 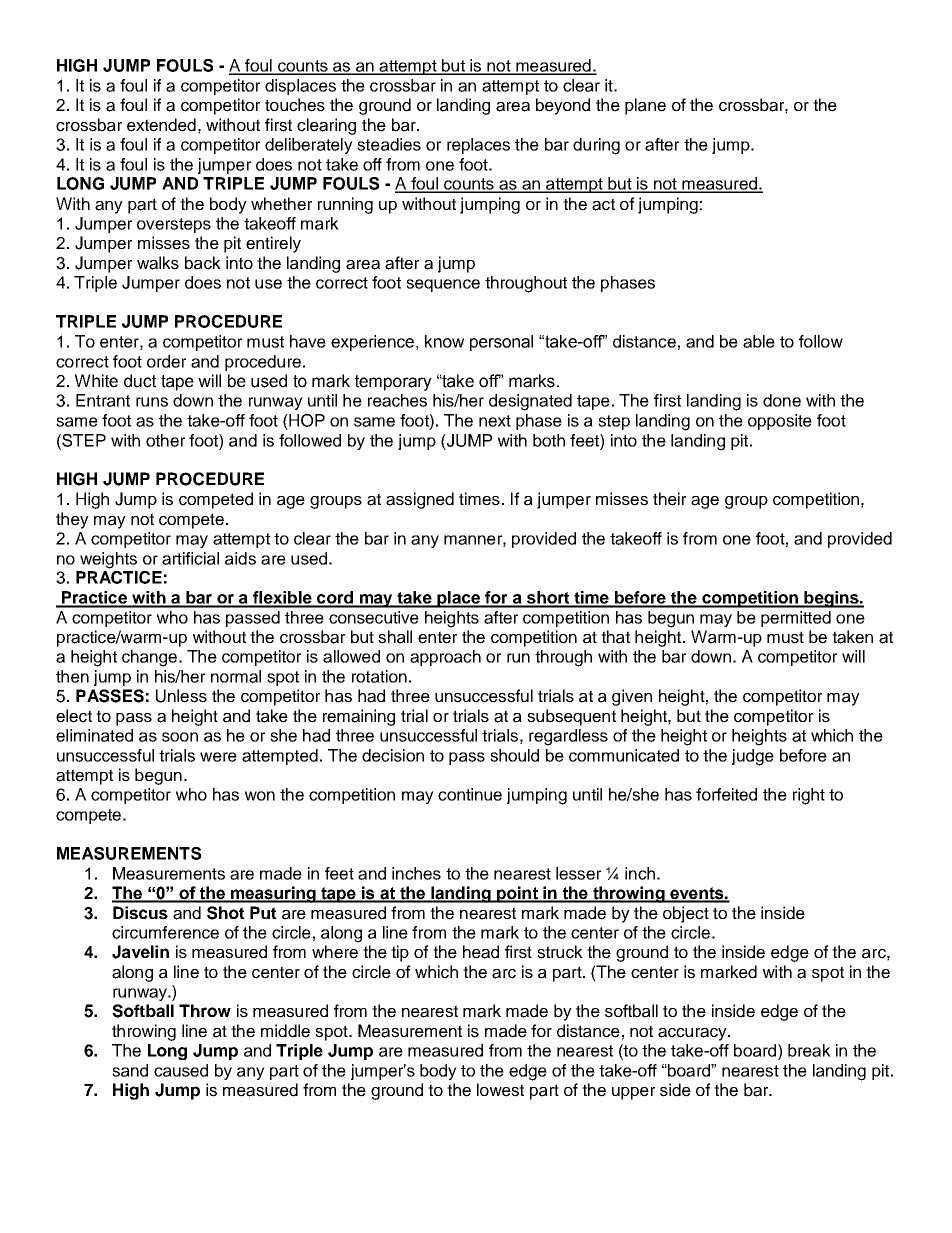 I want to click on accuracy, so click(x=693, y=1034).
